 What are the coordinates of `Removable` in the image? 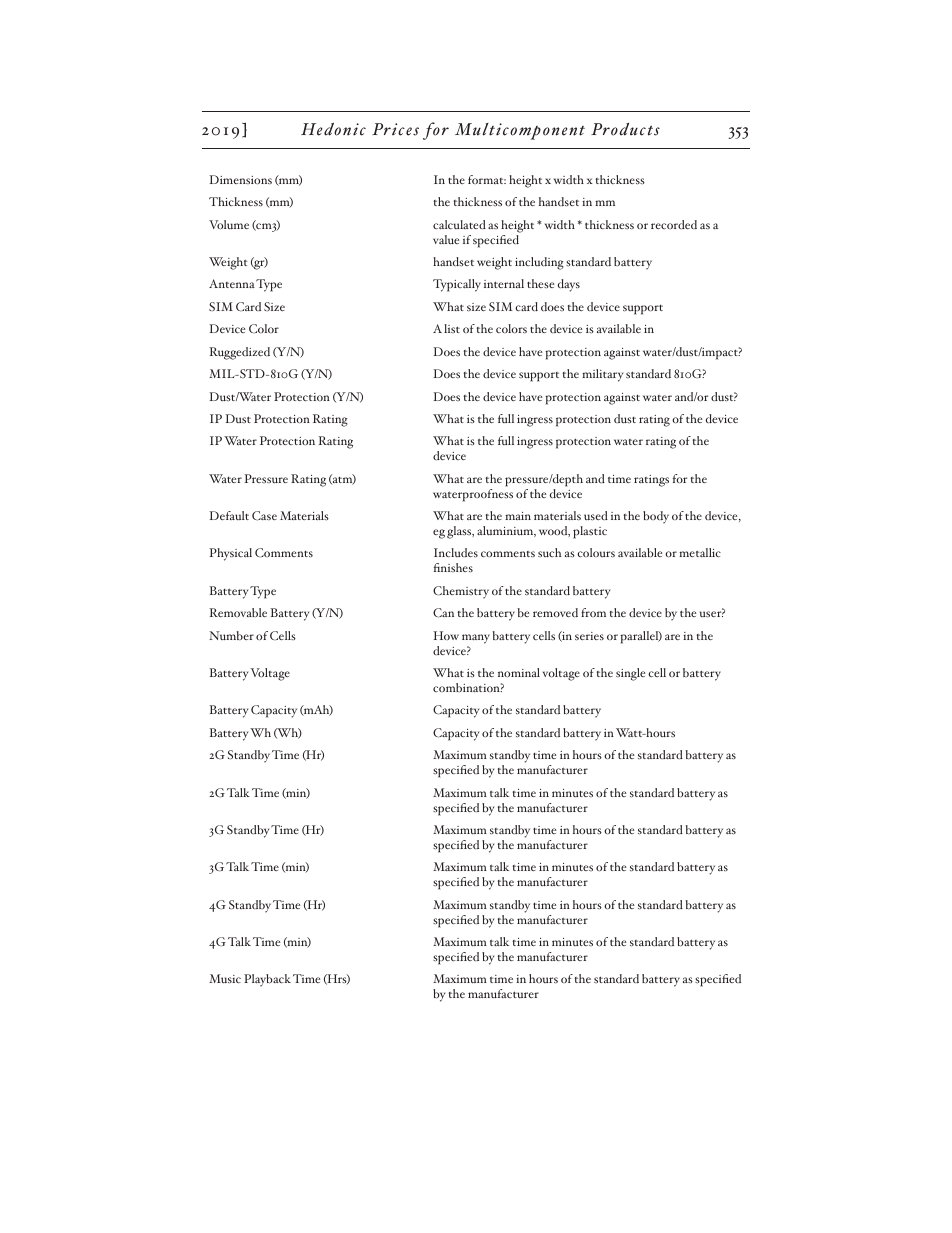 It's located at (238, 612).
